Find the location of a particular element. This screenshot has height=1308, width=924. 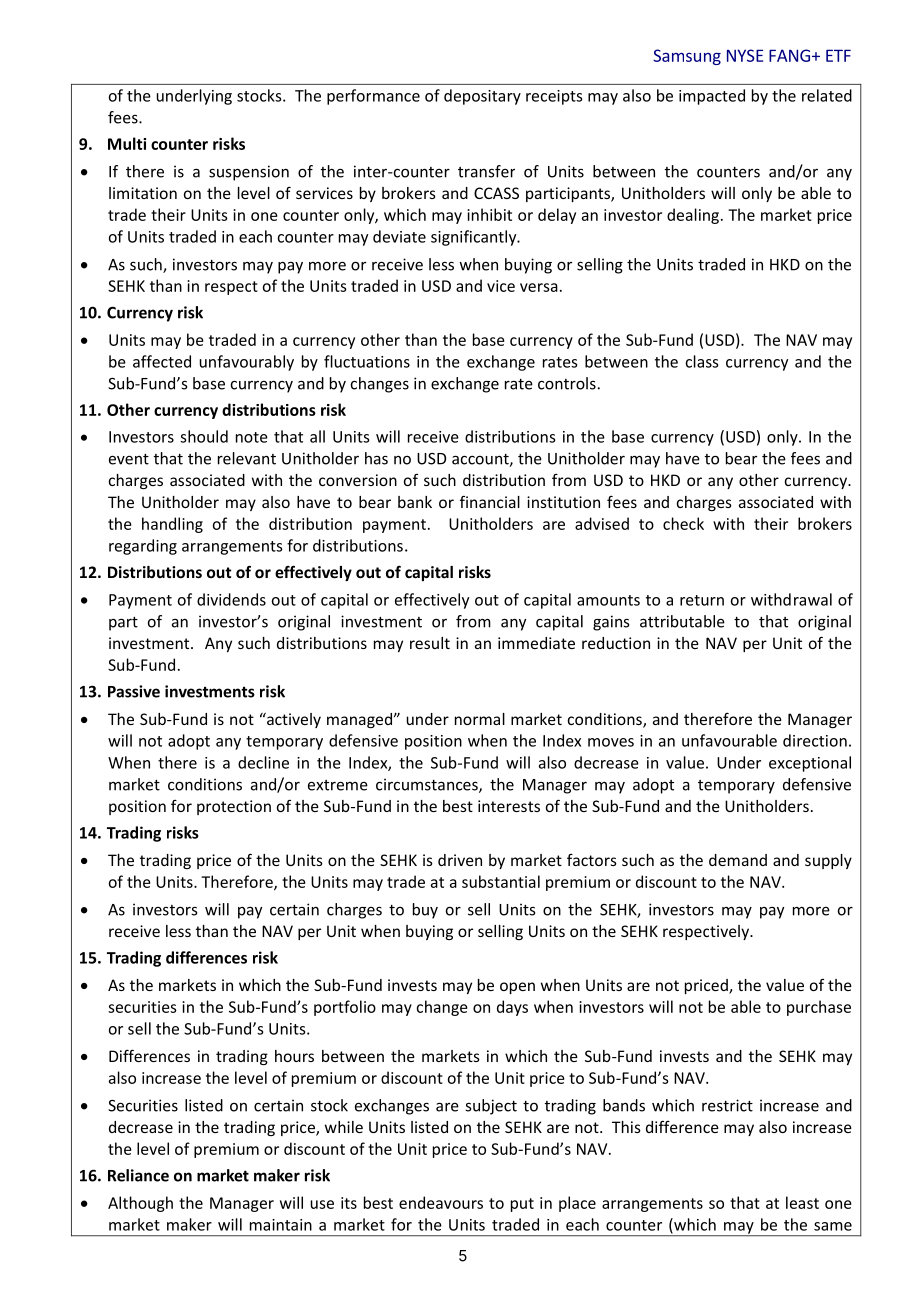

demand is located at coordinates (738, 860).
